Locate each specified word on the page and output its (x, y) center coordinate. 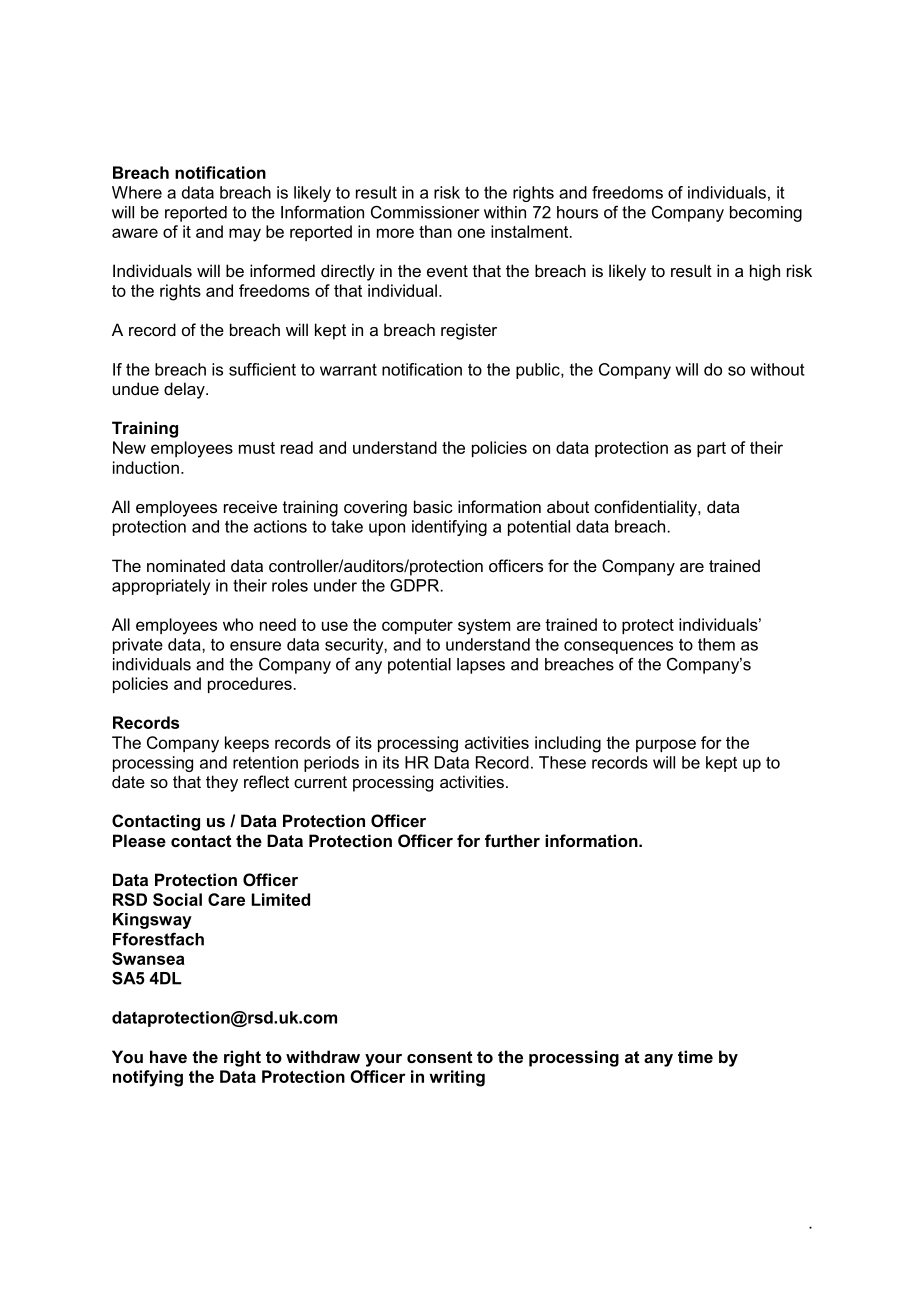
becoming (766, 214)
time (695, 1056)
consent (439, 1057)
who (238, 624)
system (484, 627)
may (245, 235)
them (716, 644)
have (168, 1056)
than (435, 231)
